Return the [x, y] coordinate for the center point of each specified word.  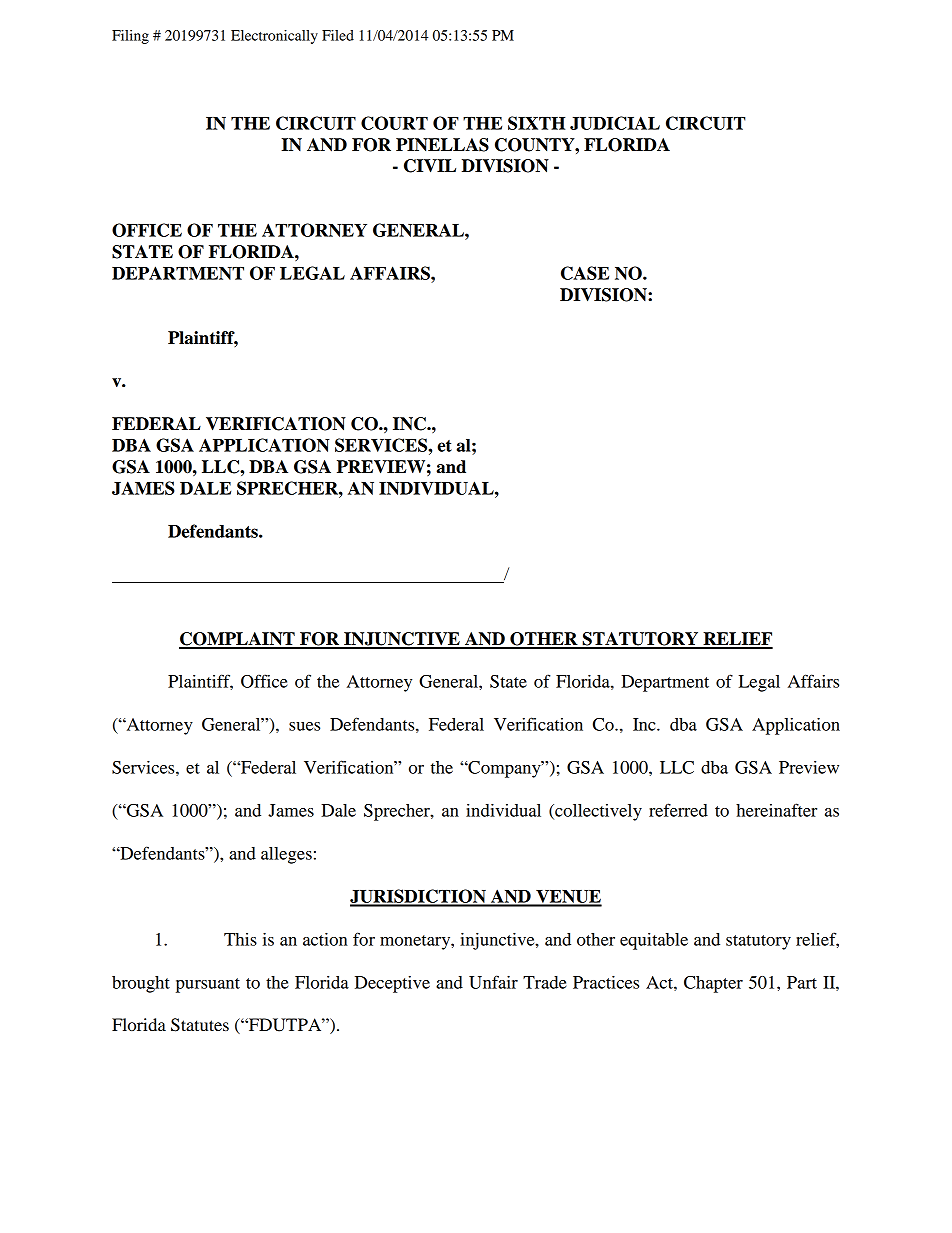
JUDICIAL [615, 123]
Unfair [493, 982]
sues [304, 726]
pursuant [208, 985]
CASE [585, 273]
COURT [394, 123]
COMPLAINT [238, 640]
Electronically [274, 37]
